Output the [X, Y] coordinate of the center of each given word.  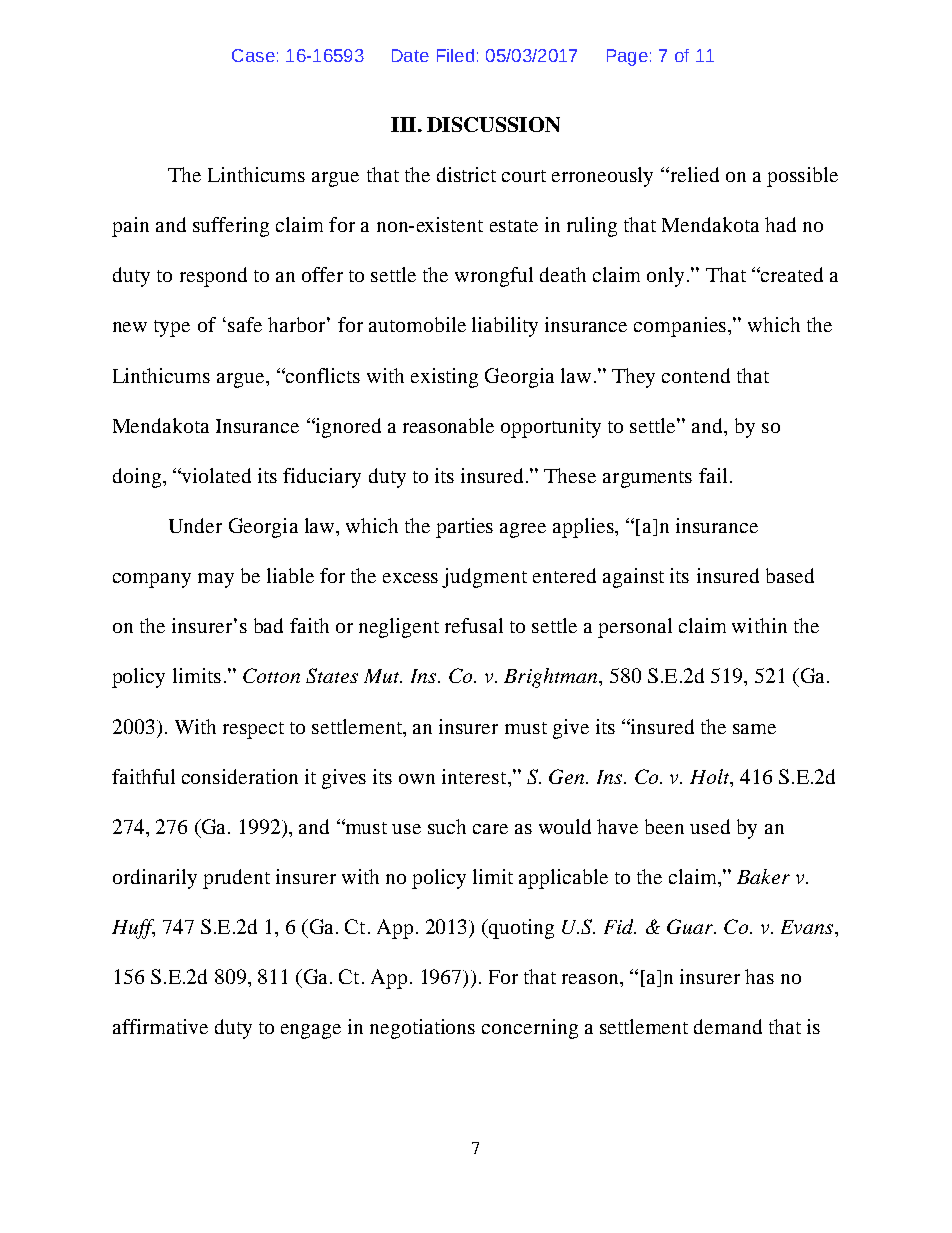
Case [253, 55]
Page [627, 57]
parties [464, 528]
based [790, 575]
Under [195, 525]
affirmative [160, 1026]
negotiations [422, 1029]
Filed [455, 55]
